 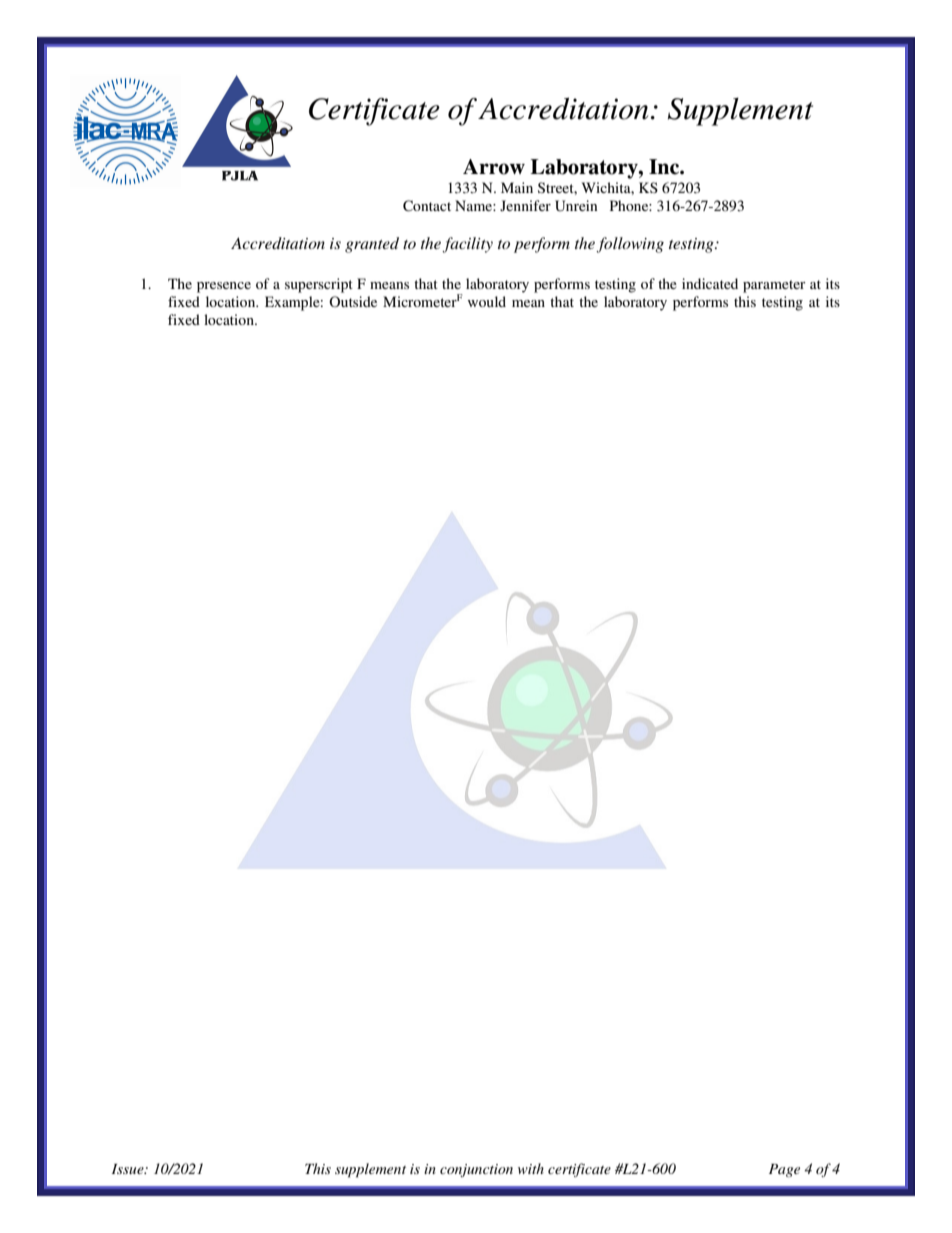 I want to click on Outside, so click(x=353, y=301).
